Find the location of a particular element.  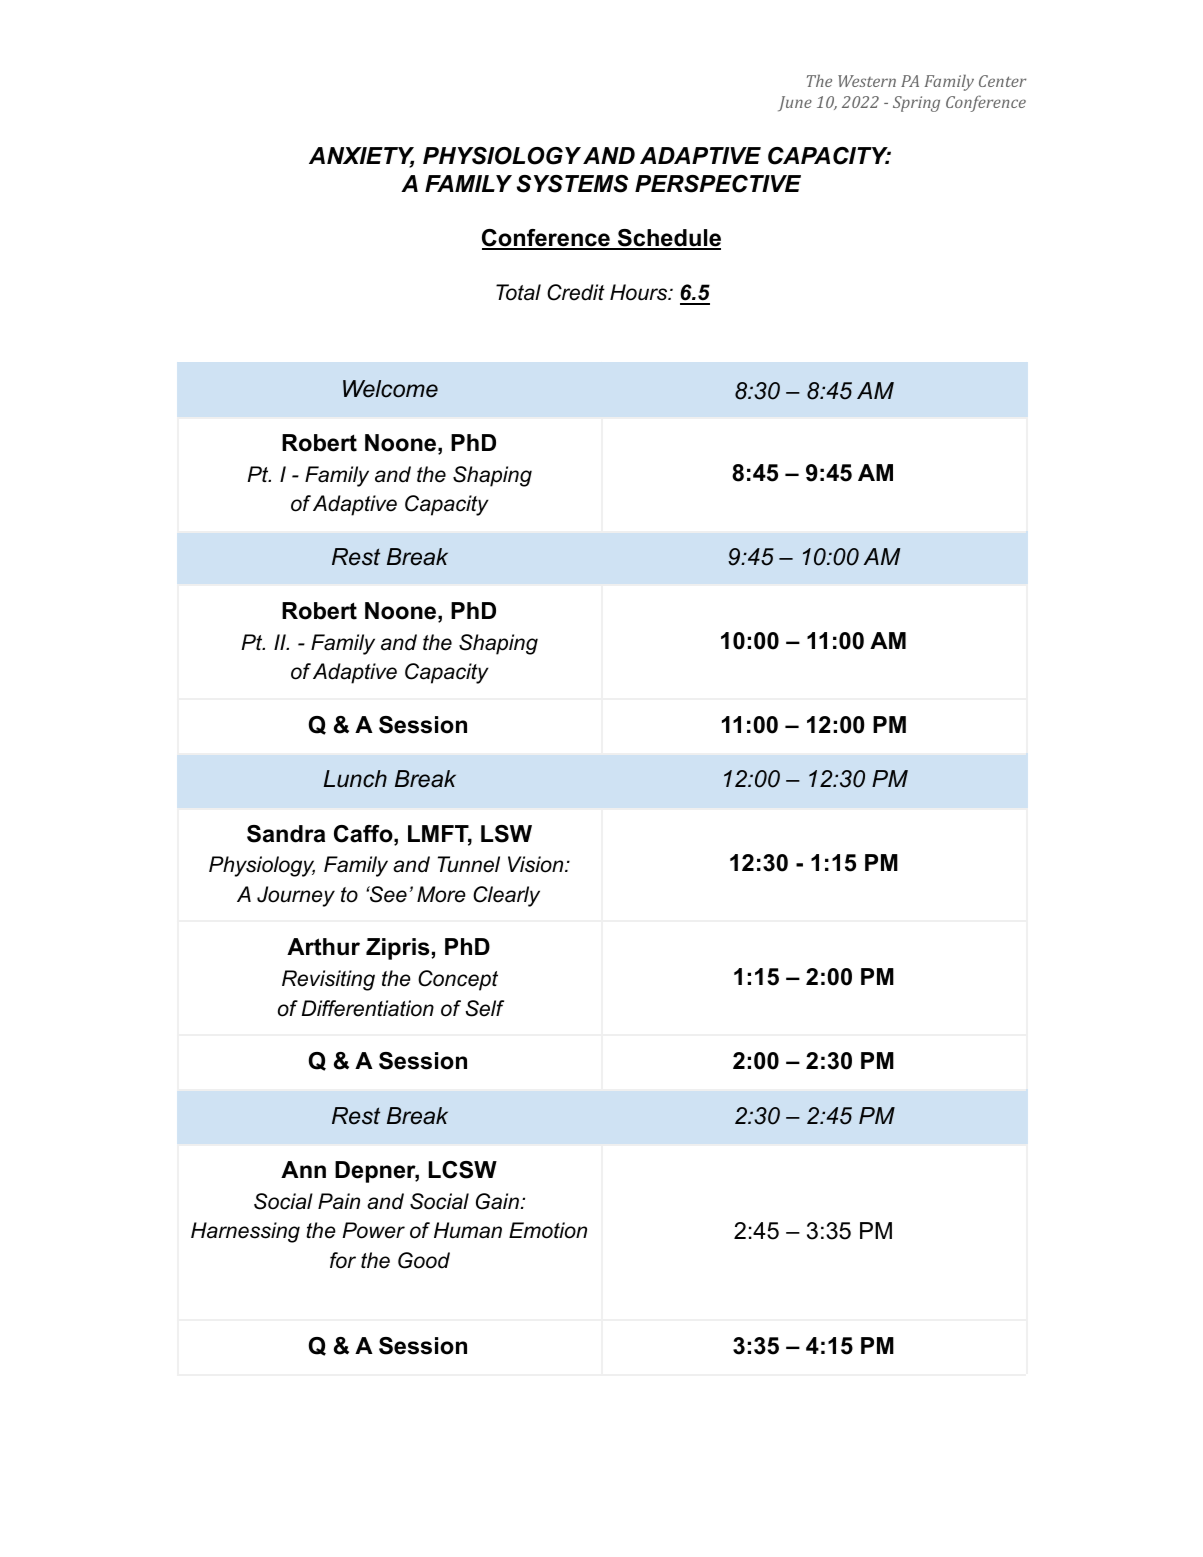

Arthur is located at coordinates (323, 947).
